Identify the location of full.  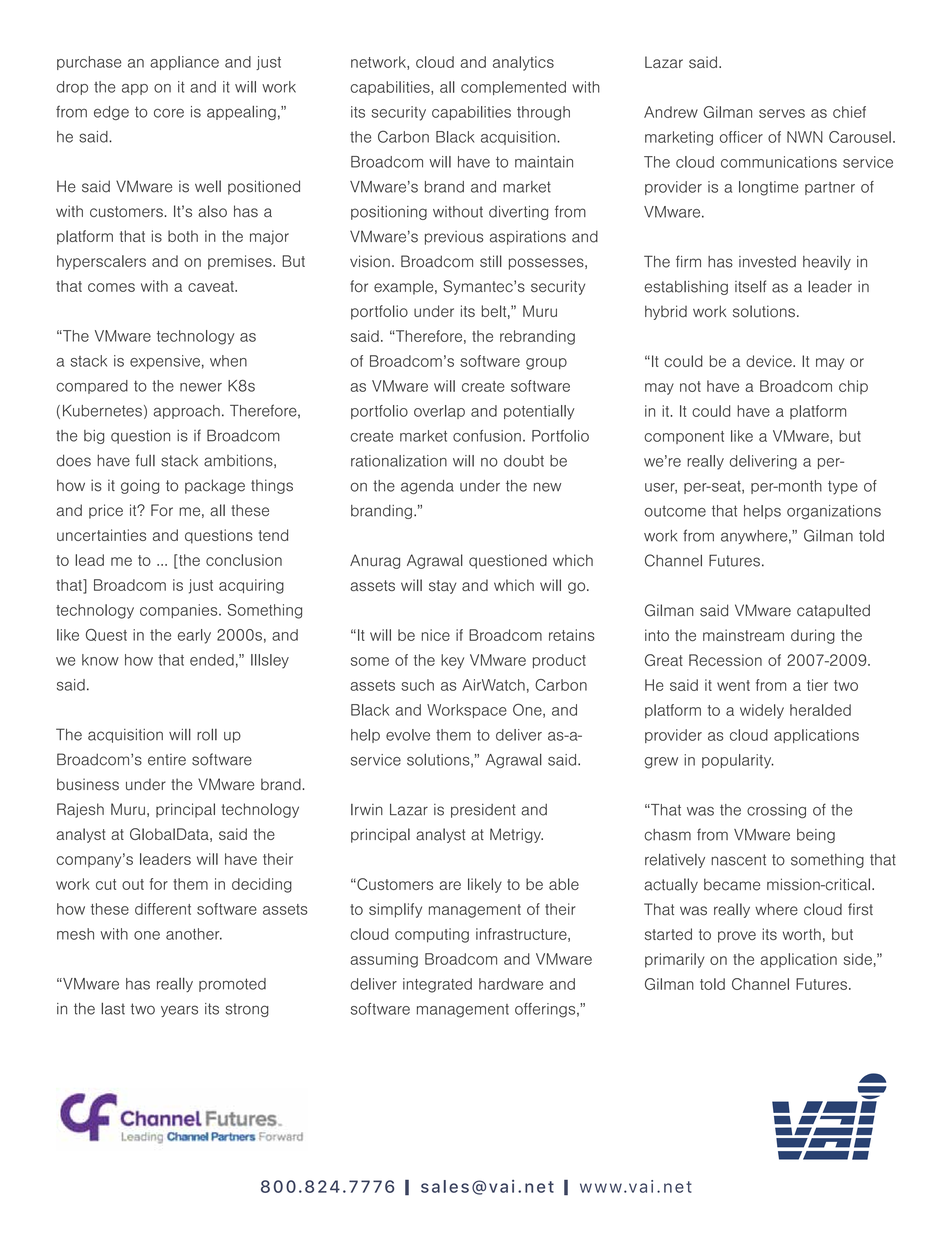
(145, 460).
